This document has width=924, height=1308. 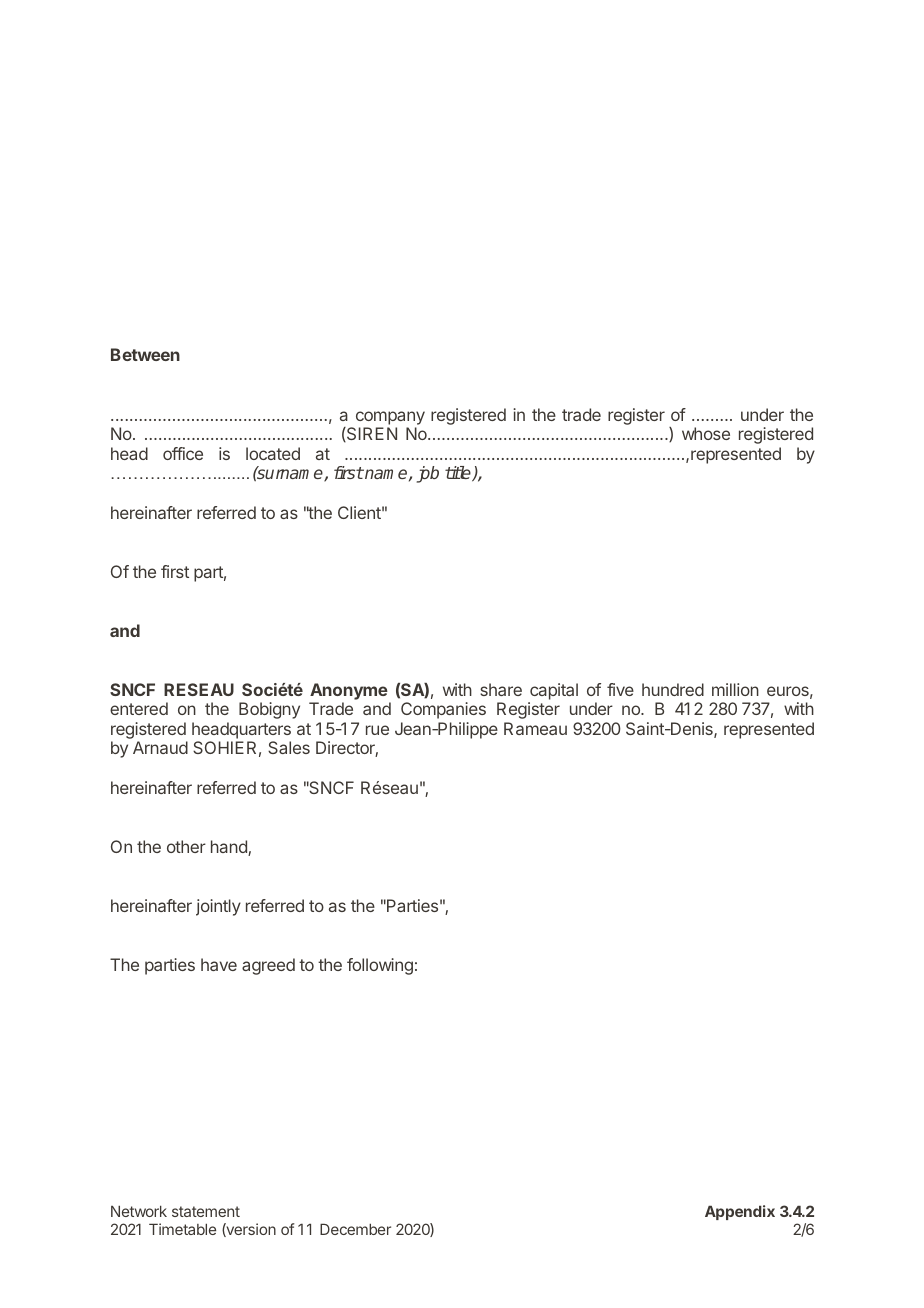 I want to click on entered, so click(x=139, y=708).
